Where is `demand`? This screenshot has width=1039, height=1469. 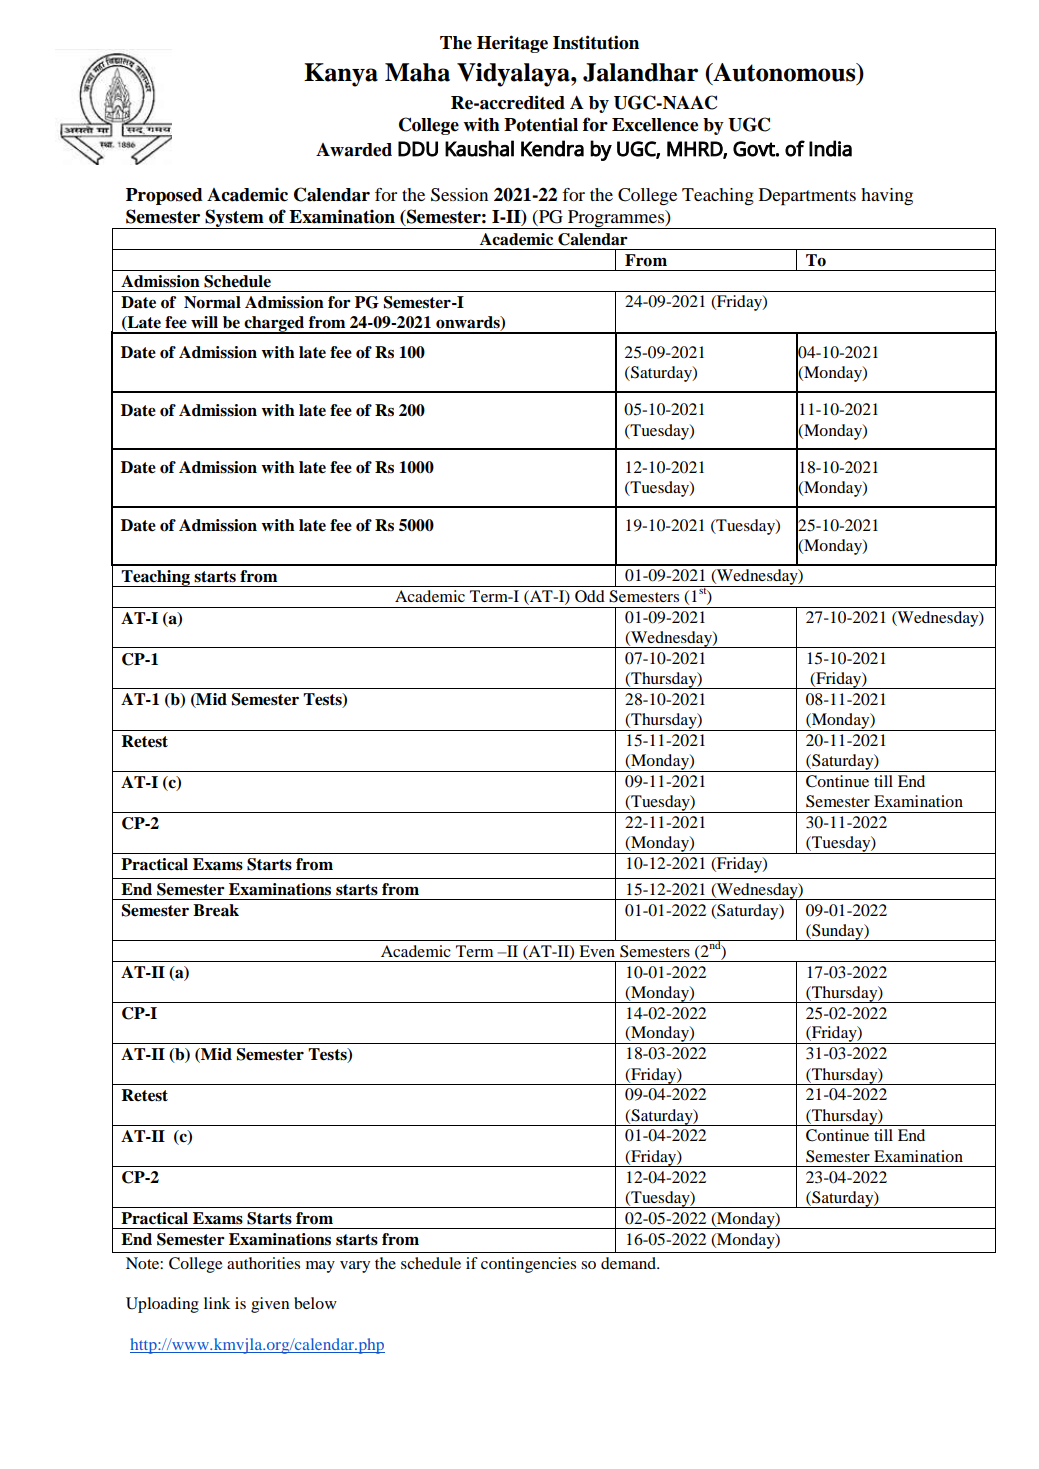
demand is located at coordinates (629, 1263).
